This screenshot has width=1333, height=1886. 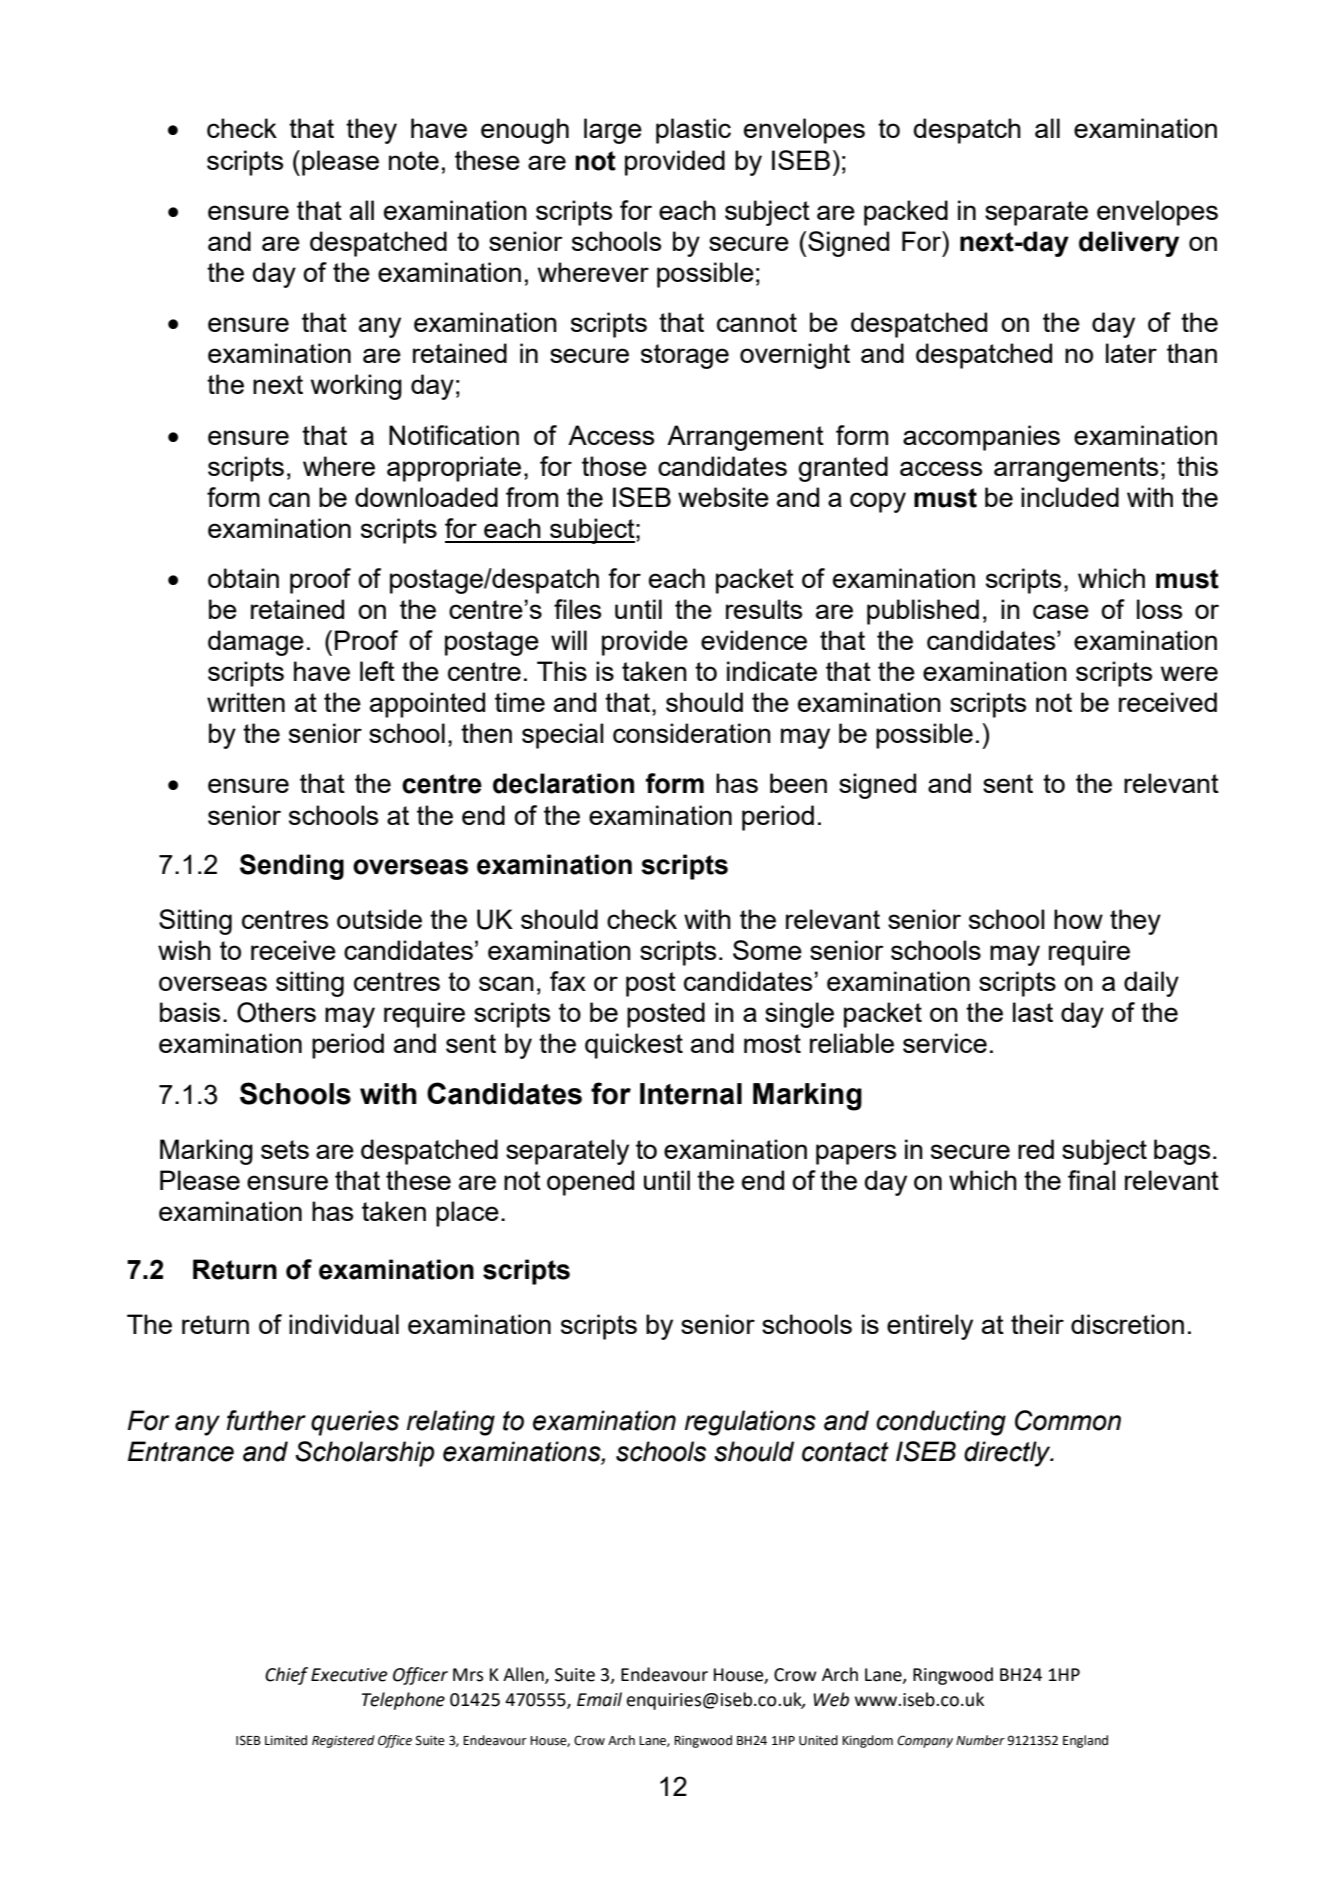 I want to click on Email, so click(x=599, y=1699).
